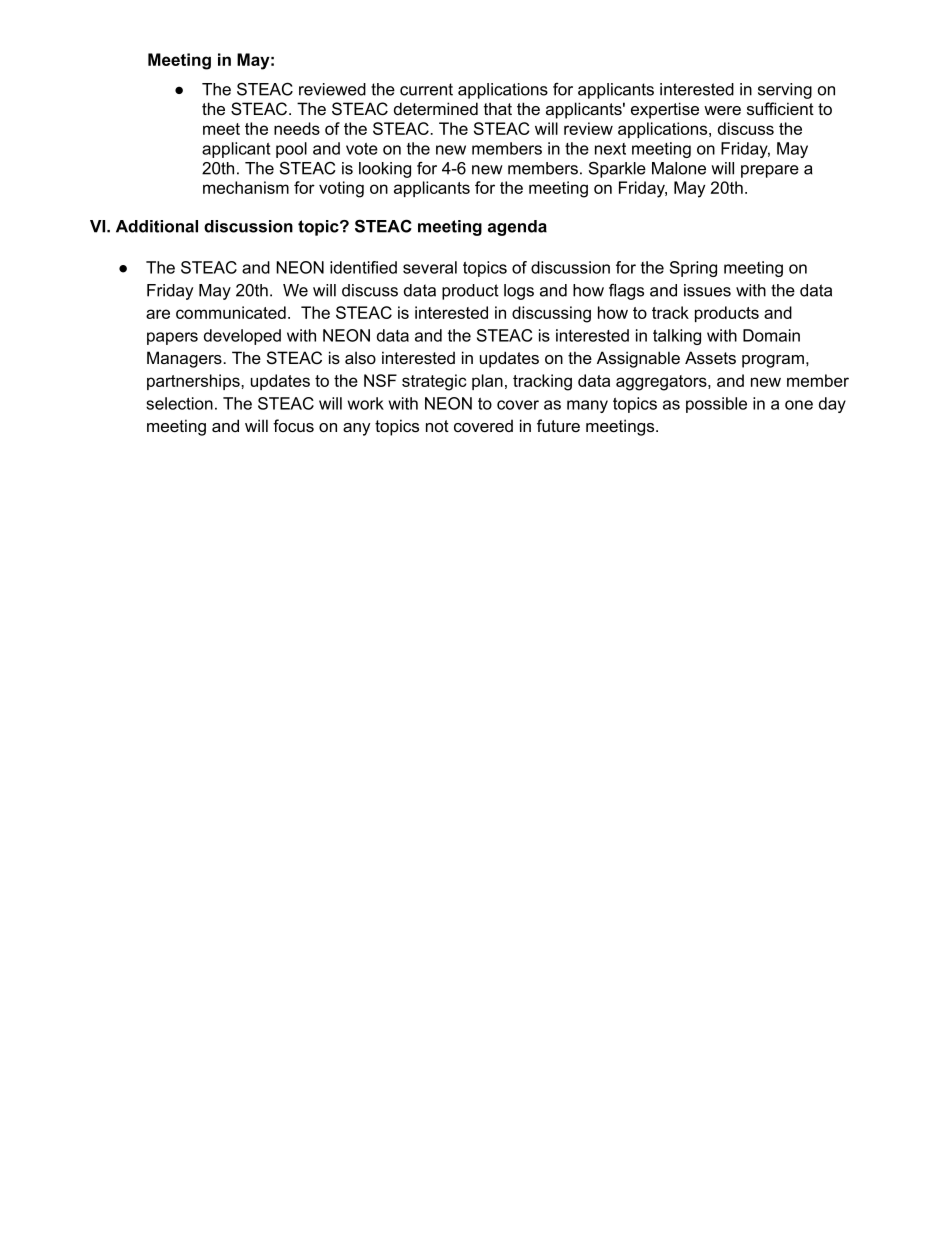 Image resolution: width=952 pixels, height=1233 pixels. Describe the element at coordinates (517, 228) in the image. I see `agenda` at that location.
